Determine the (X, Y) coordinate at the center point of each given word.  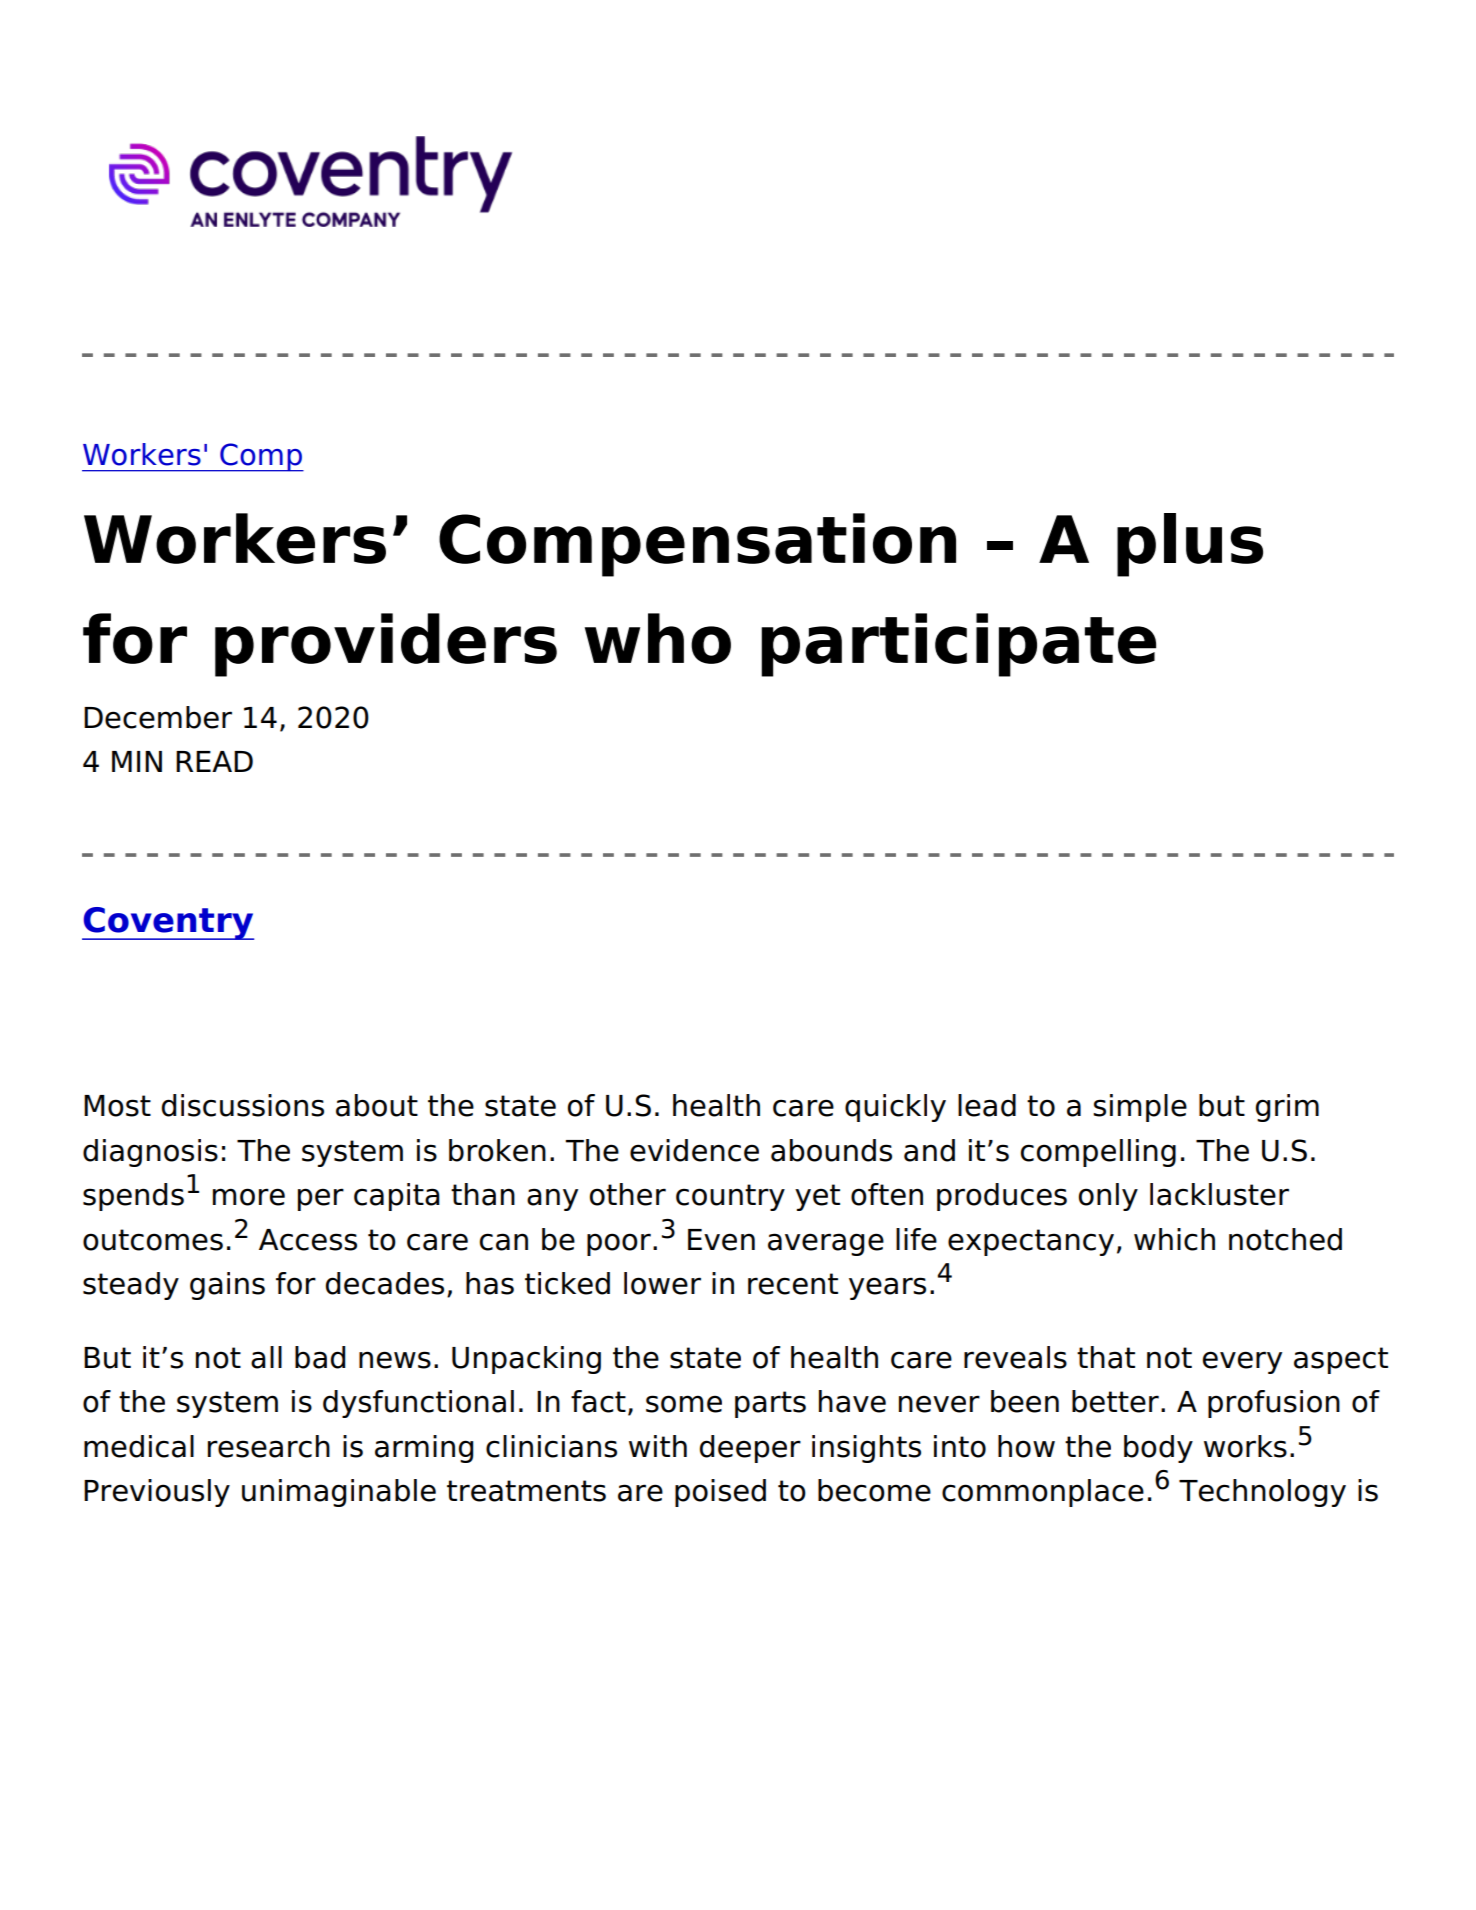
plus (1190, 545)
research (269, 1446)
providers (386, 645)
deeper (750, 1449)
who (658, 638)
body (1158, 1449)
